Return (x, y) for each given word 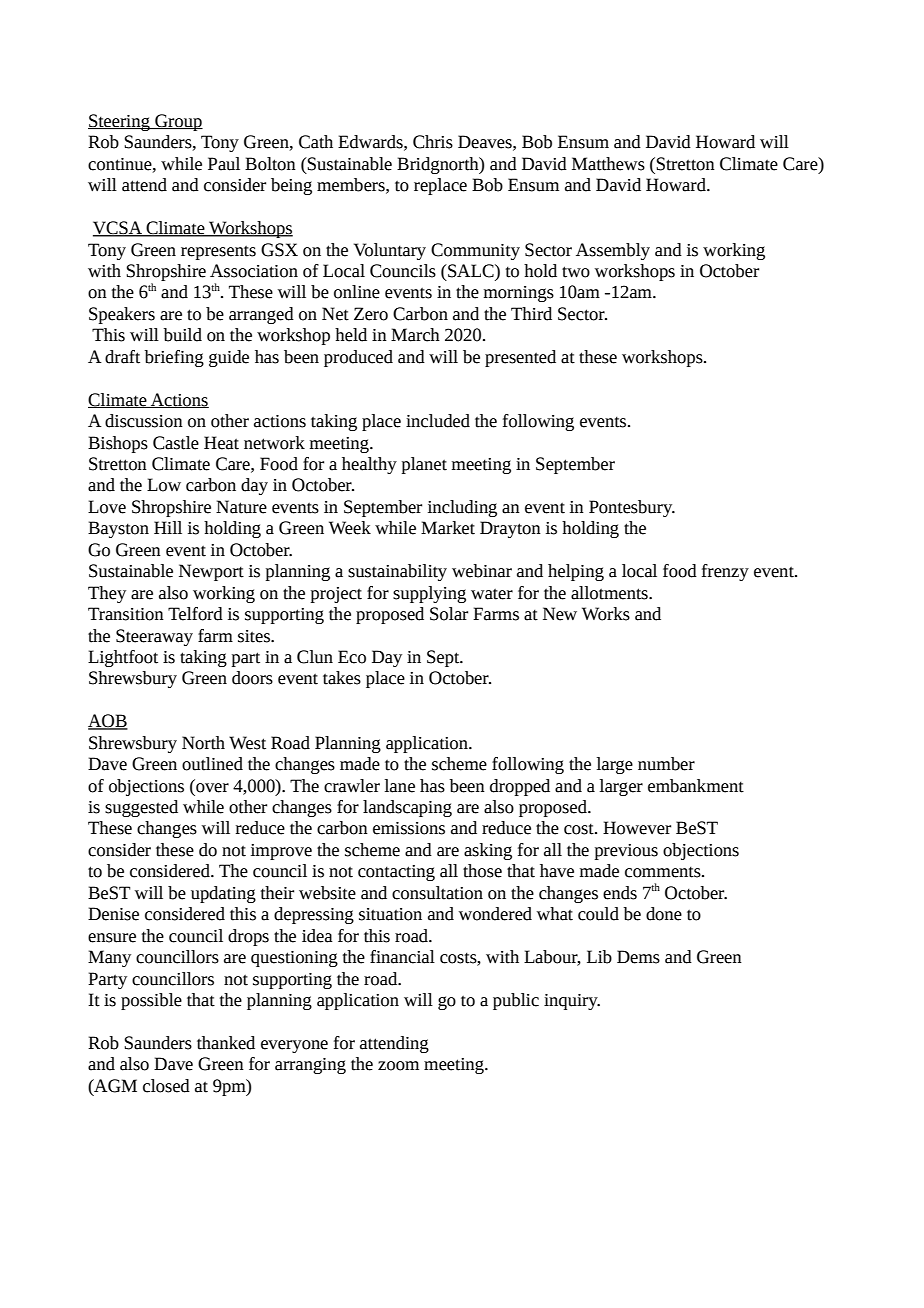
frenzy (725, 572)
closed (166, 1086)
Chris (433, 142)
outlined (212, 764)
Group (178, 122)
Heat (221, 443)
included (438, 421)
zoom (398, 1066)
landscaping (407, 808)
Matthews (608, 164)
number (666, 764)
